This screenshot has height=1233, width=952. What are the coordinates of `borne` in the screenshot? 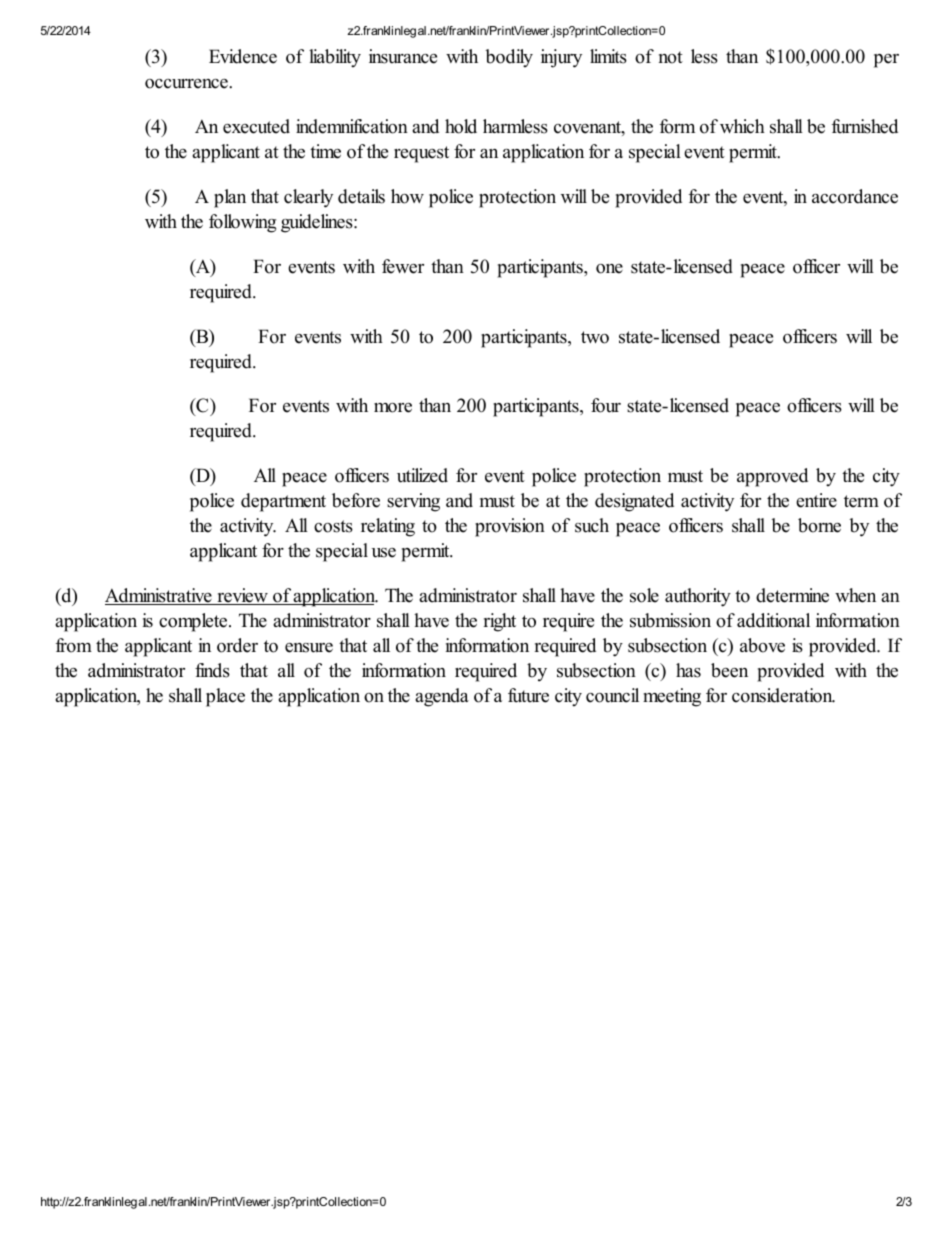 It's located at (819, 525).
